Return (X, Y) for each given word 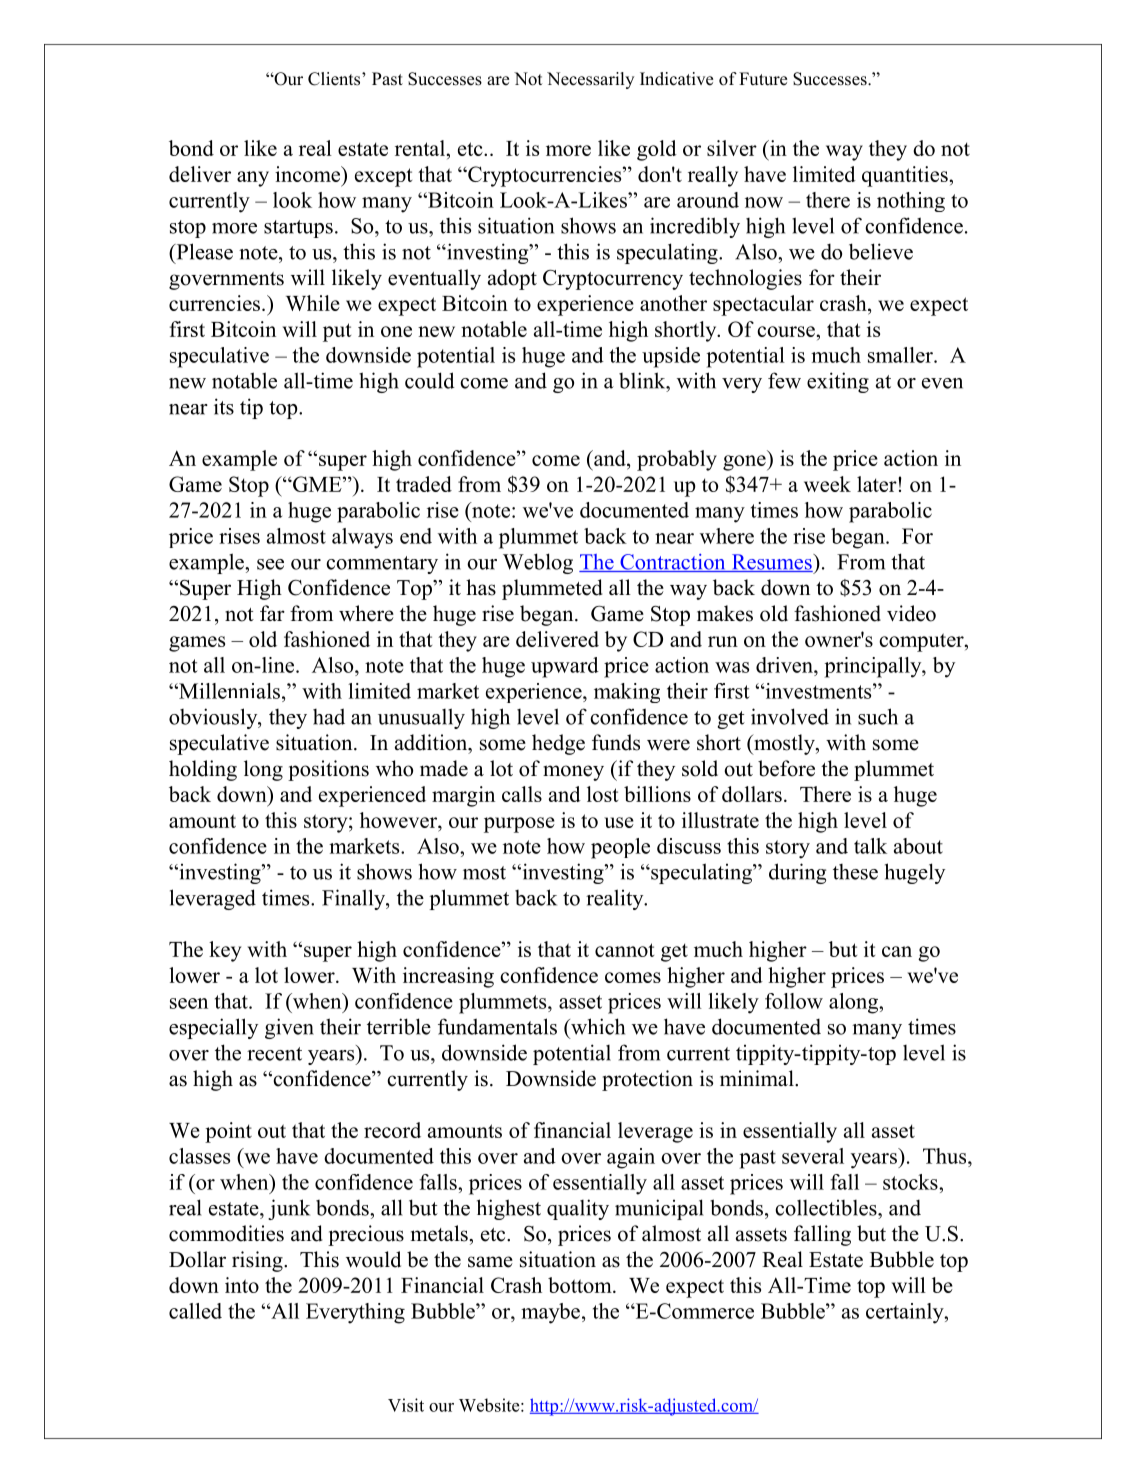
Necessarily (590, 80)
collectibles (827, 1208)
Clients (335, 79)
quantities (905, 176)
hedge (558, 744)
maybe (550, 1313)
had (329, 716)
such (878, 716)
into (242, 1285)
